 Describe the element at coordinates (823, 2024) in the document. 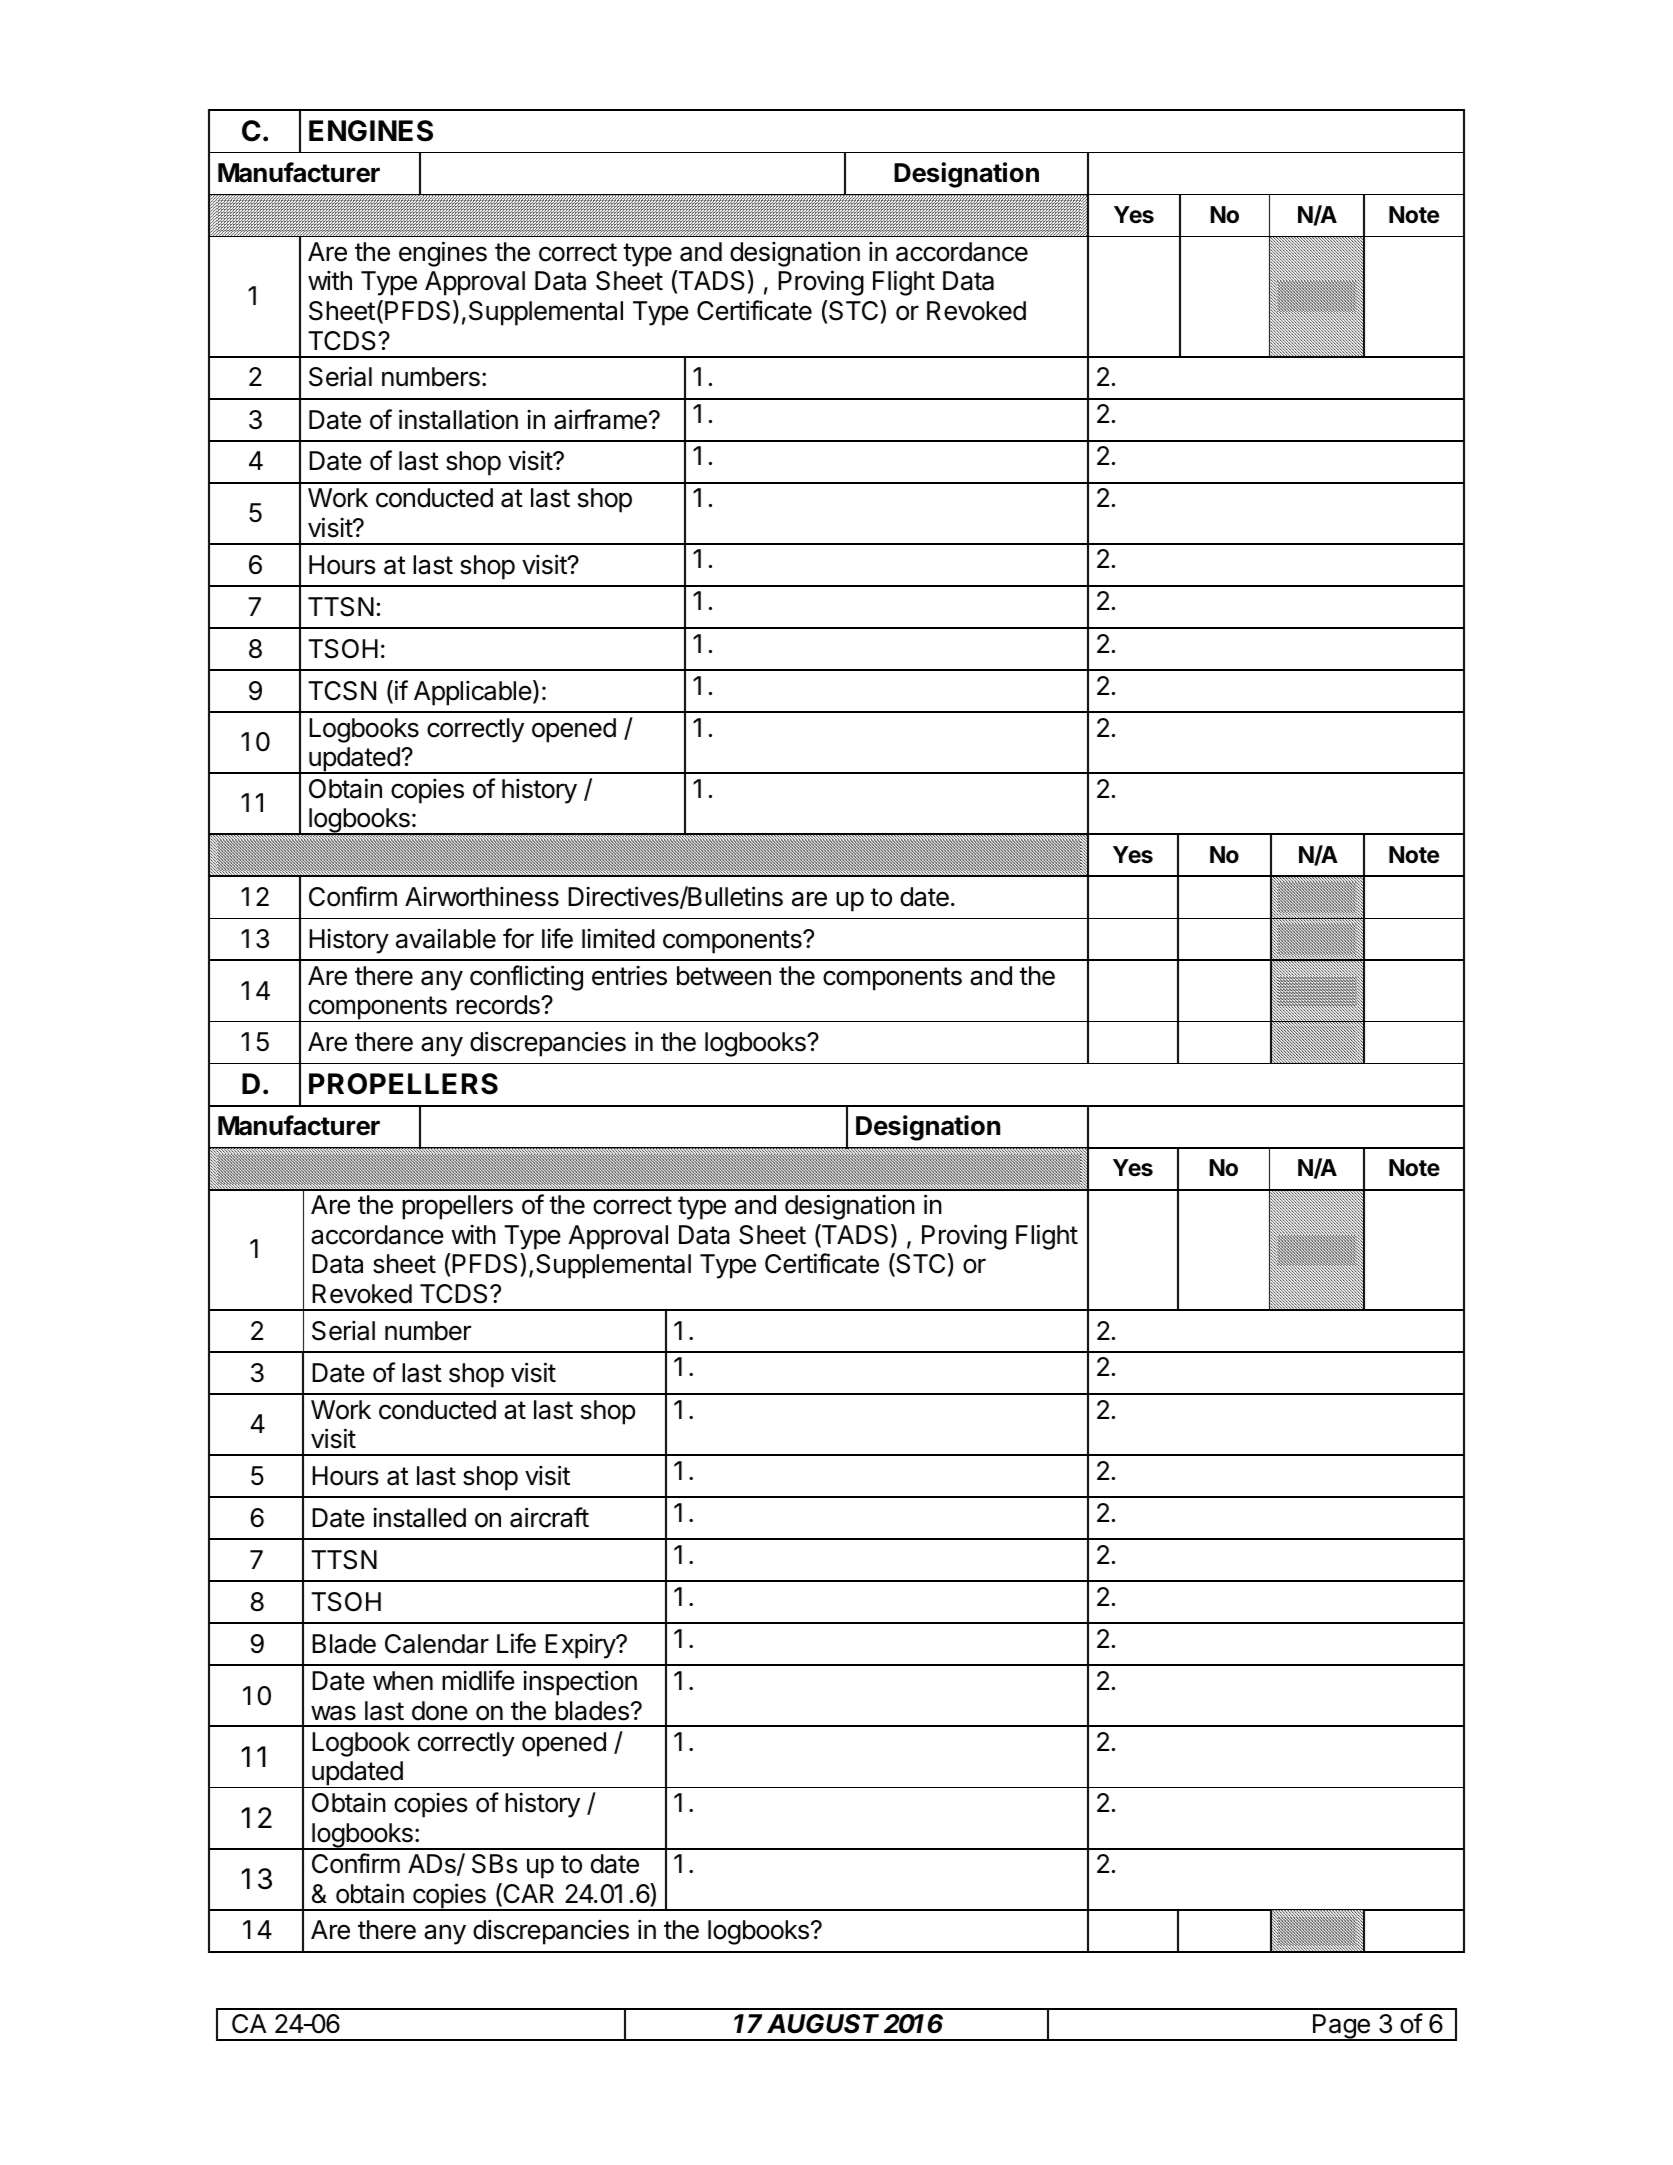

I see `AUGUST` at that location.
